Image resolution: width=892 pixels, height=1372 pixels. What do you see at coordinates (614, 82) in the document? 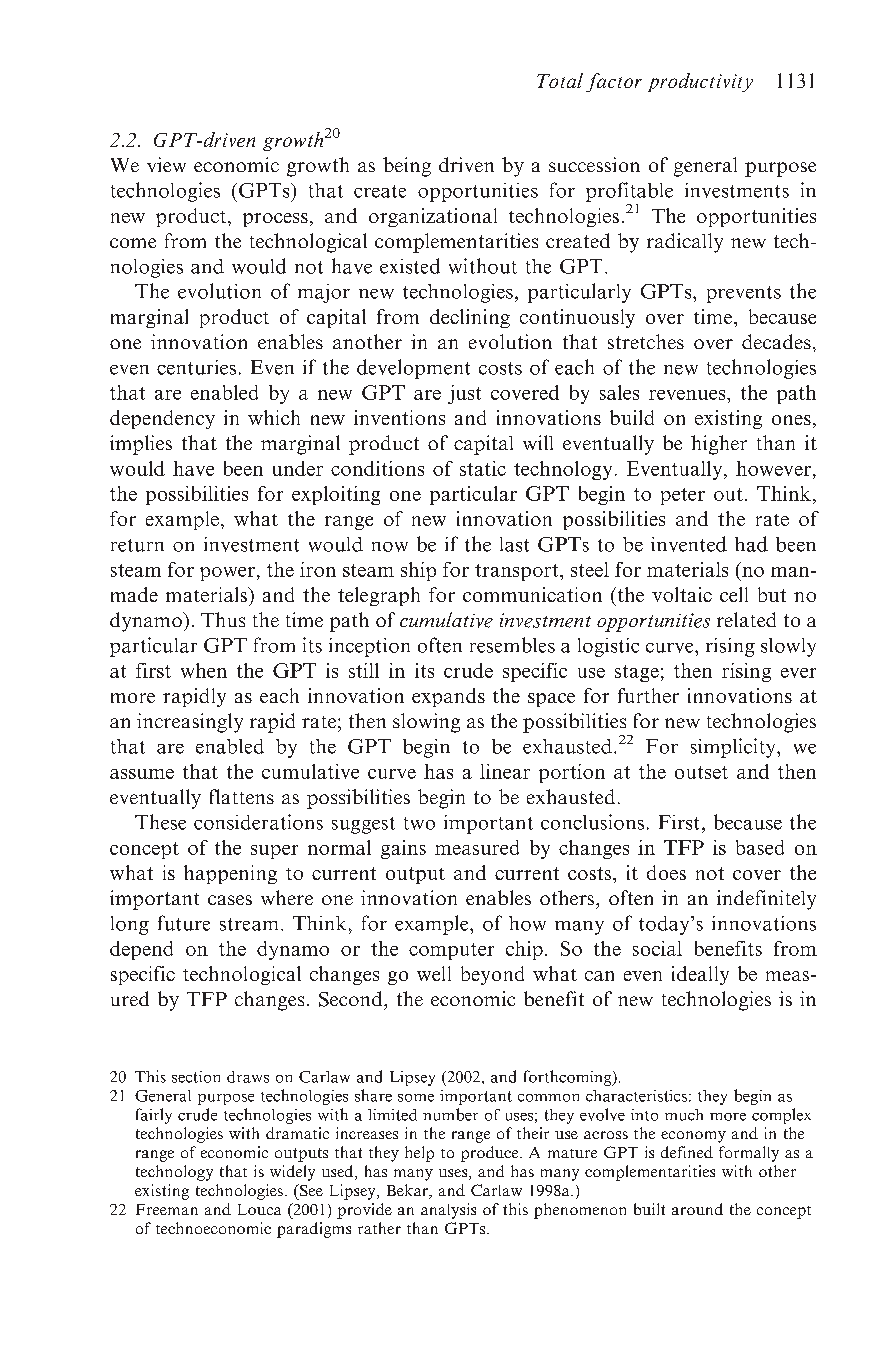
I see `factor` at bounding box center [614, 82].
